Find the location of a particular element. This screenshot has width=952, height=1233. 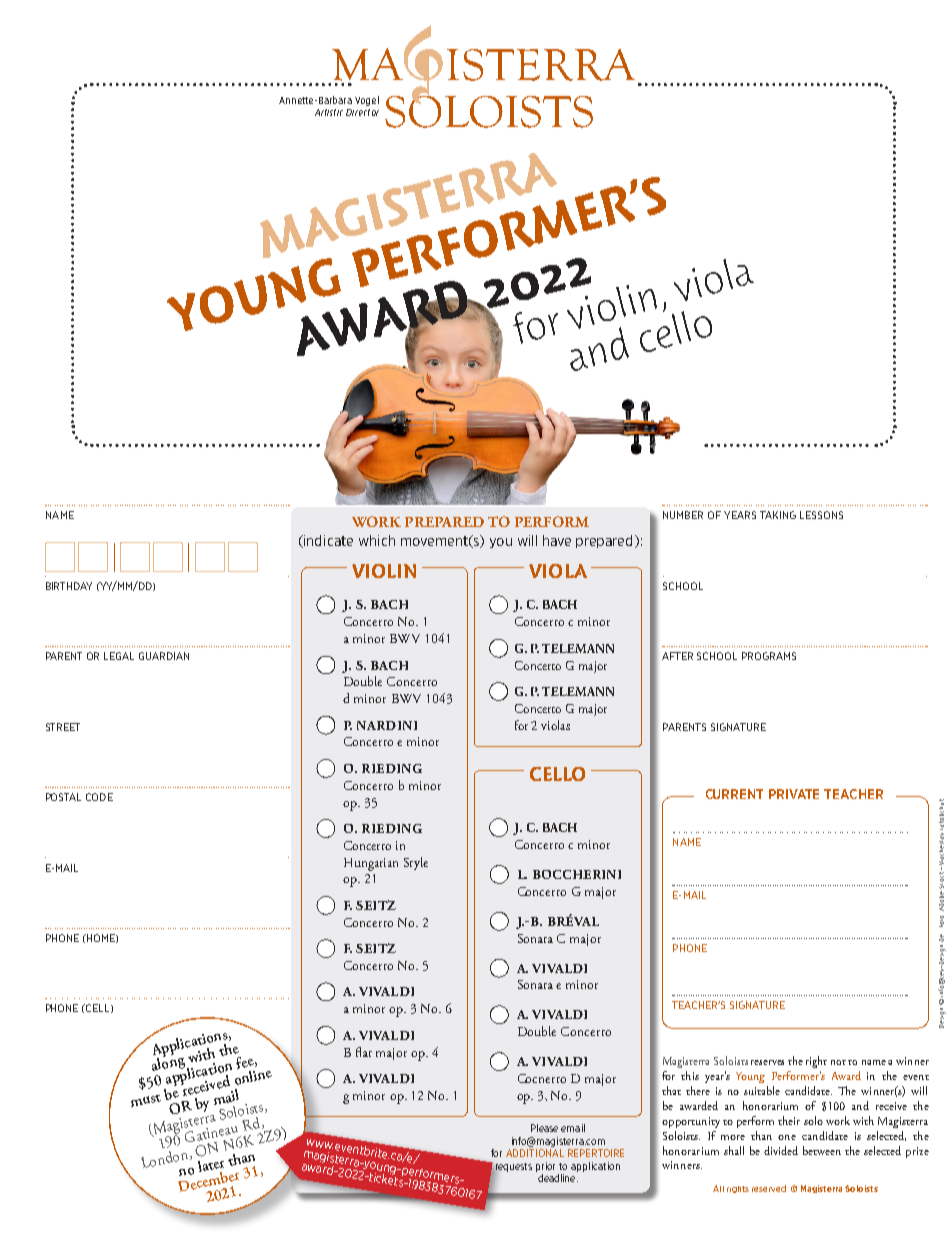

CODE is located at coordinates (99, 797).
